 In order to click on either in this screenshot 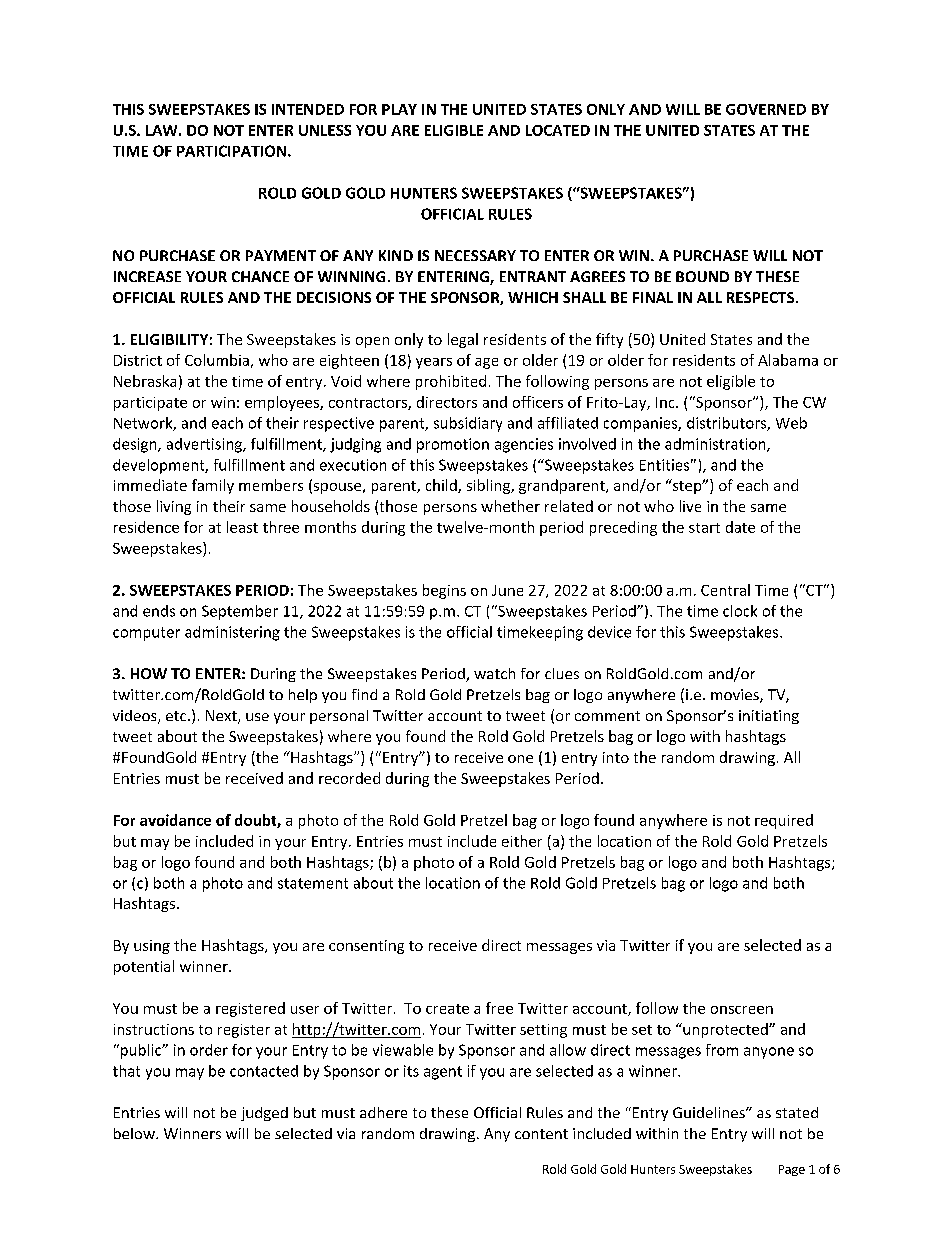, I will do `click(522, 841)`.
